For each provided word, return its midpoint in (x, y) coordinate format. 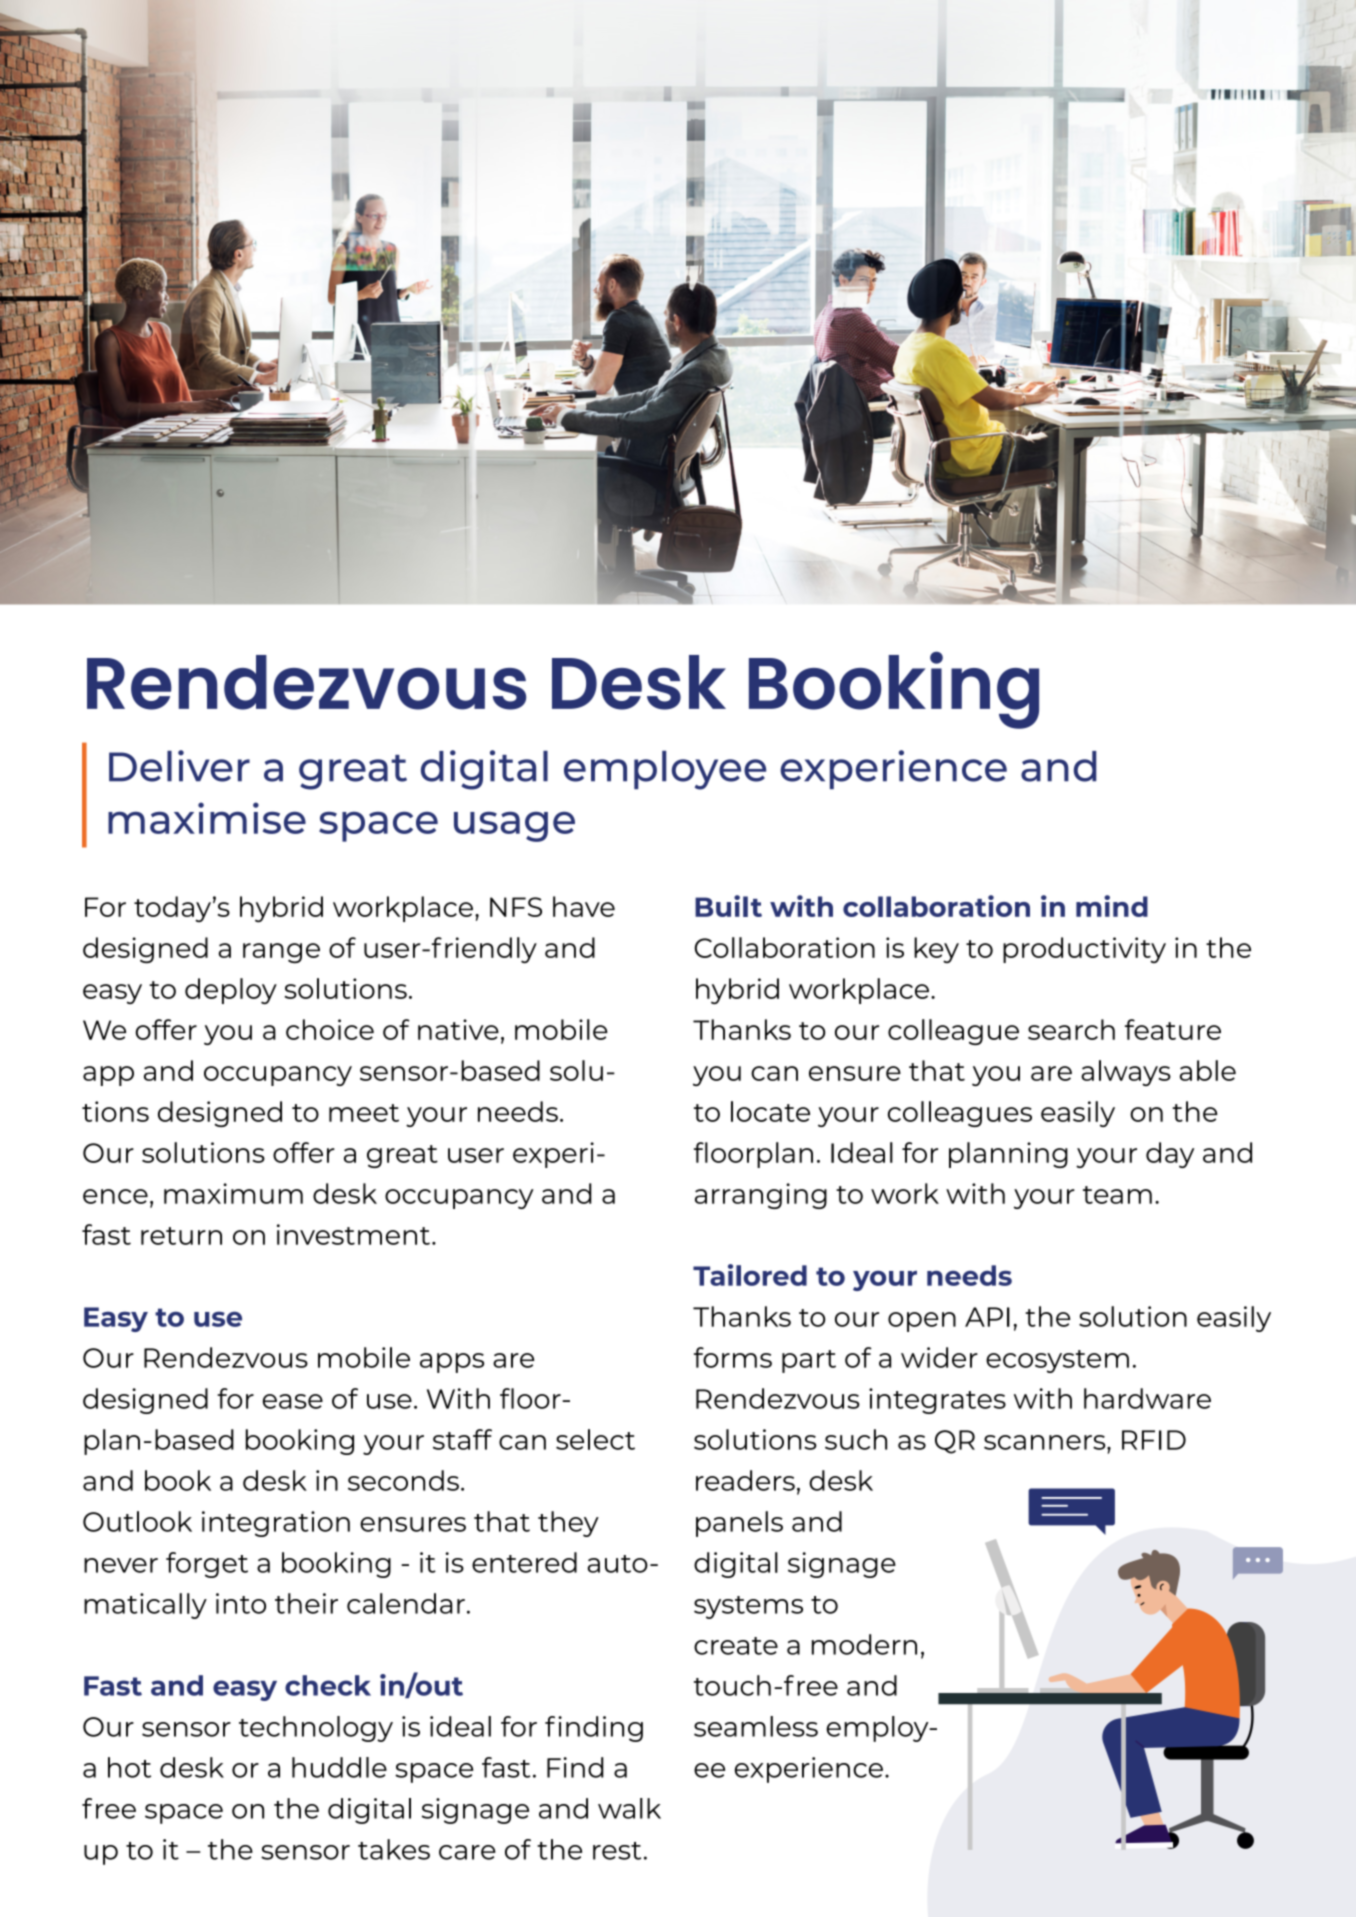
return (181, 1236)
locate (770, 1111)
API (987, 1317)
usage (514, 826)
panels (739, 1524)
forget (207, 1565)
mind (1112, 906)
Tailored (750, 1275)
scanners (1046, 1442)
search (1071, 1029)
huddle (339, 1767)
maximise (207, 818)
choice (330, 1029)
